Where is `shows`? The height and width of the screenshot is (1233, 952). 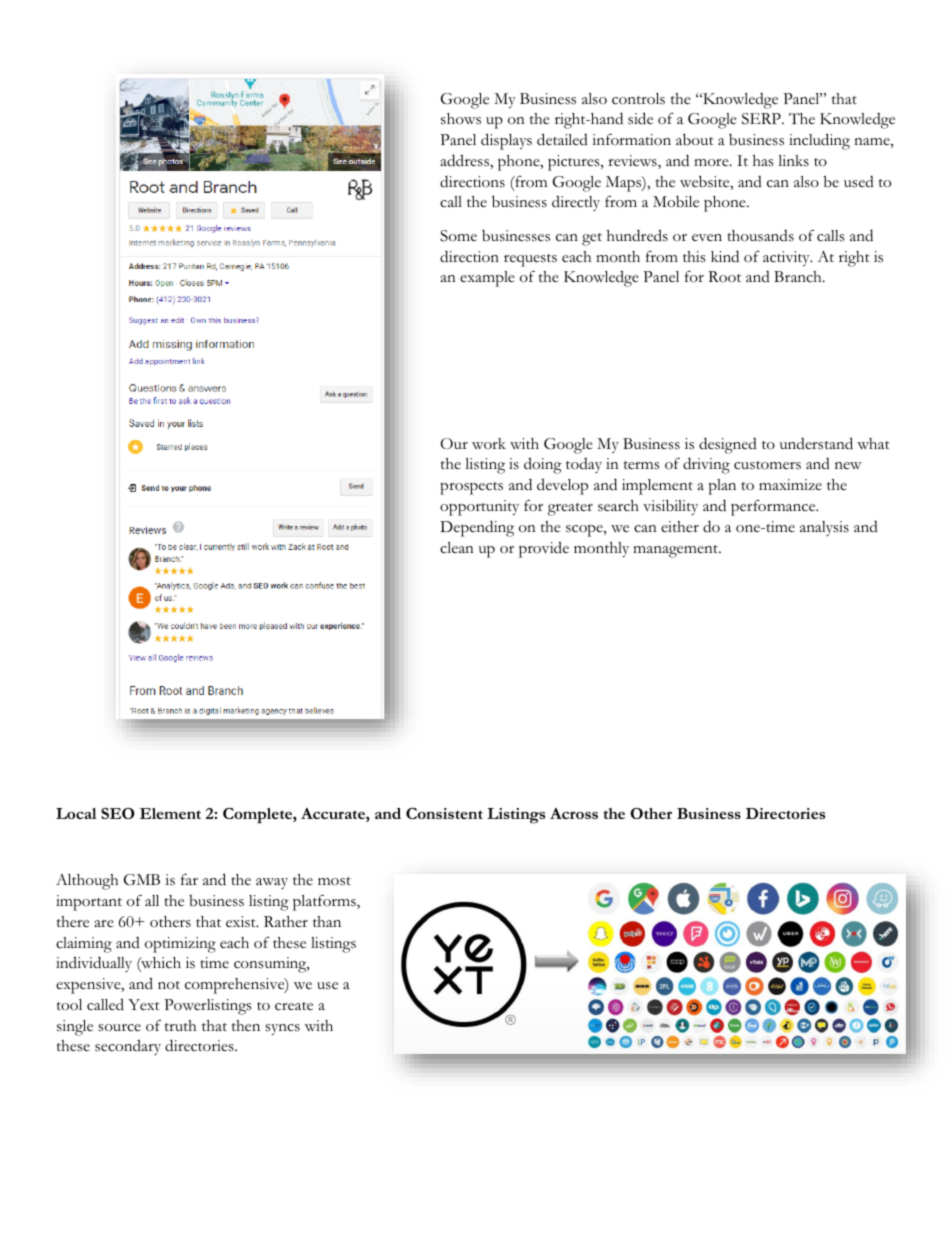
shows is located at coordinates (461, 119).
